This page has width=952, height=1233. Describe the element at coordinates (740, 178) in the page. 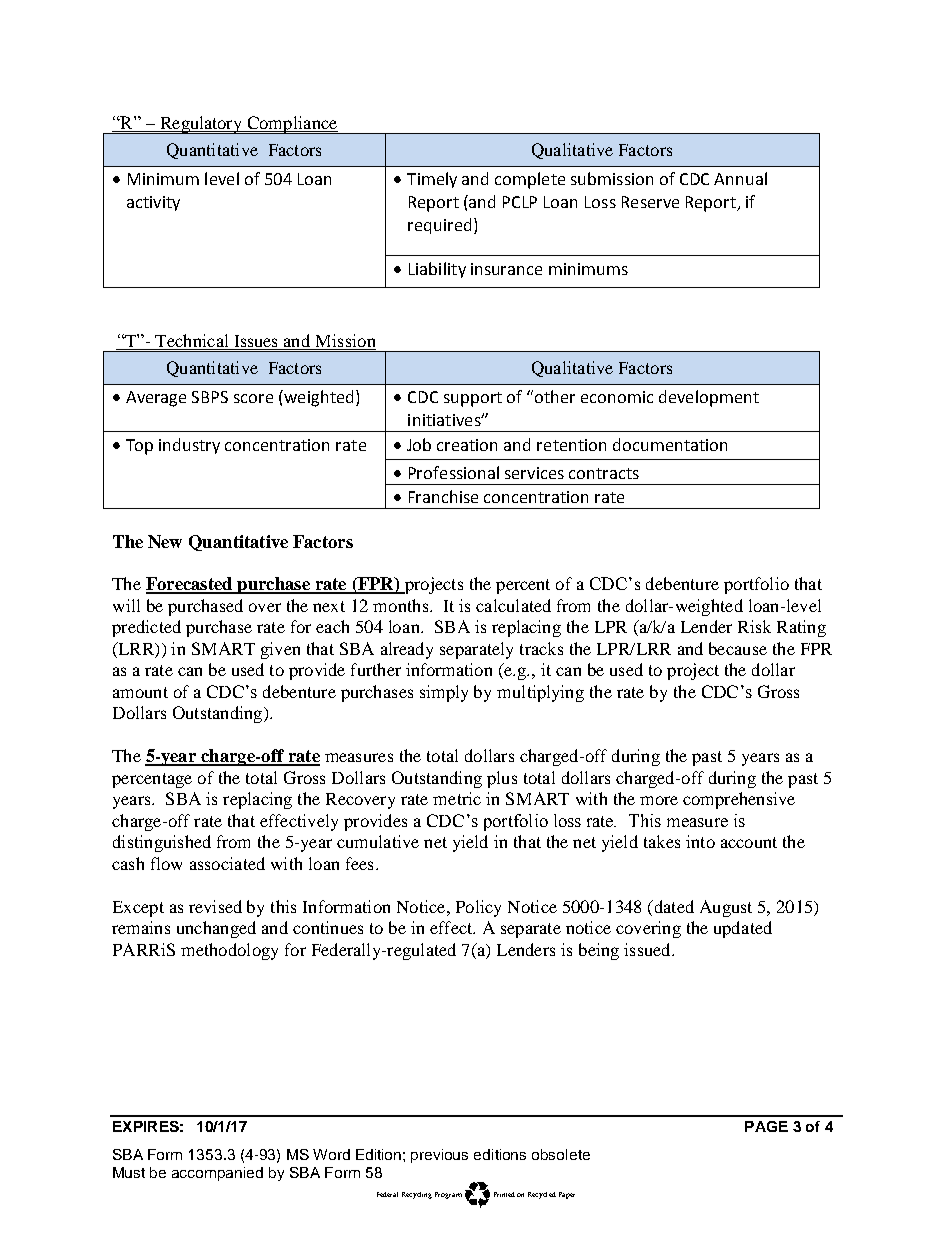

I see `Annual` at that location.
